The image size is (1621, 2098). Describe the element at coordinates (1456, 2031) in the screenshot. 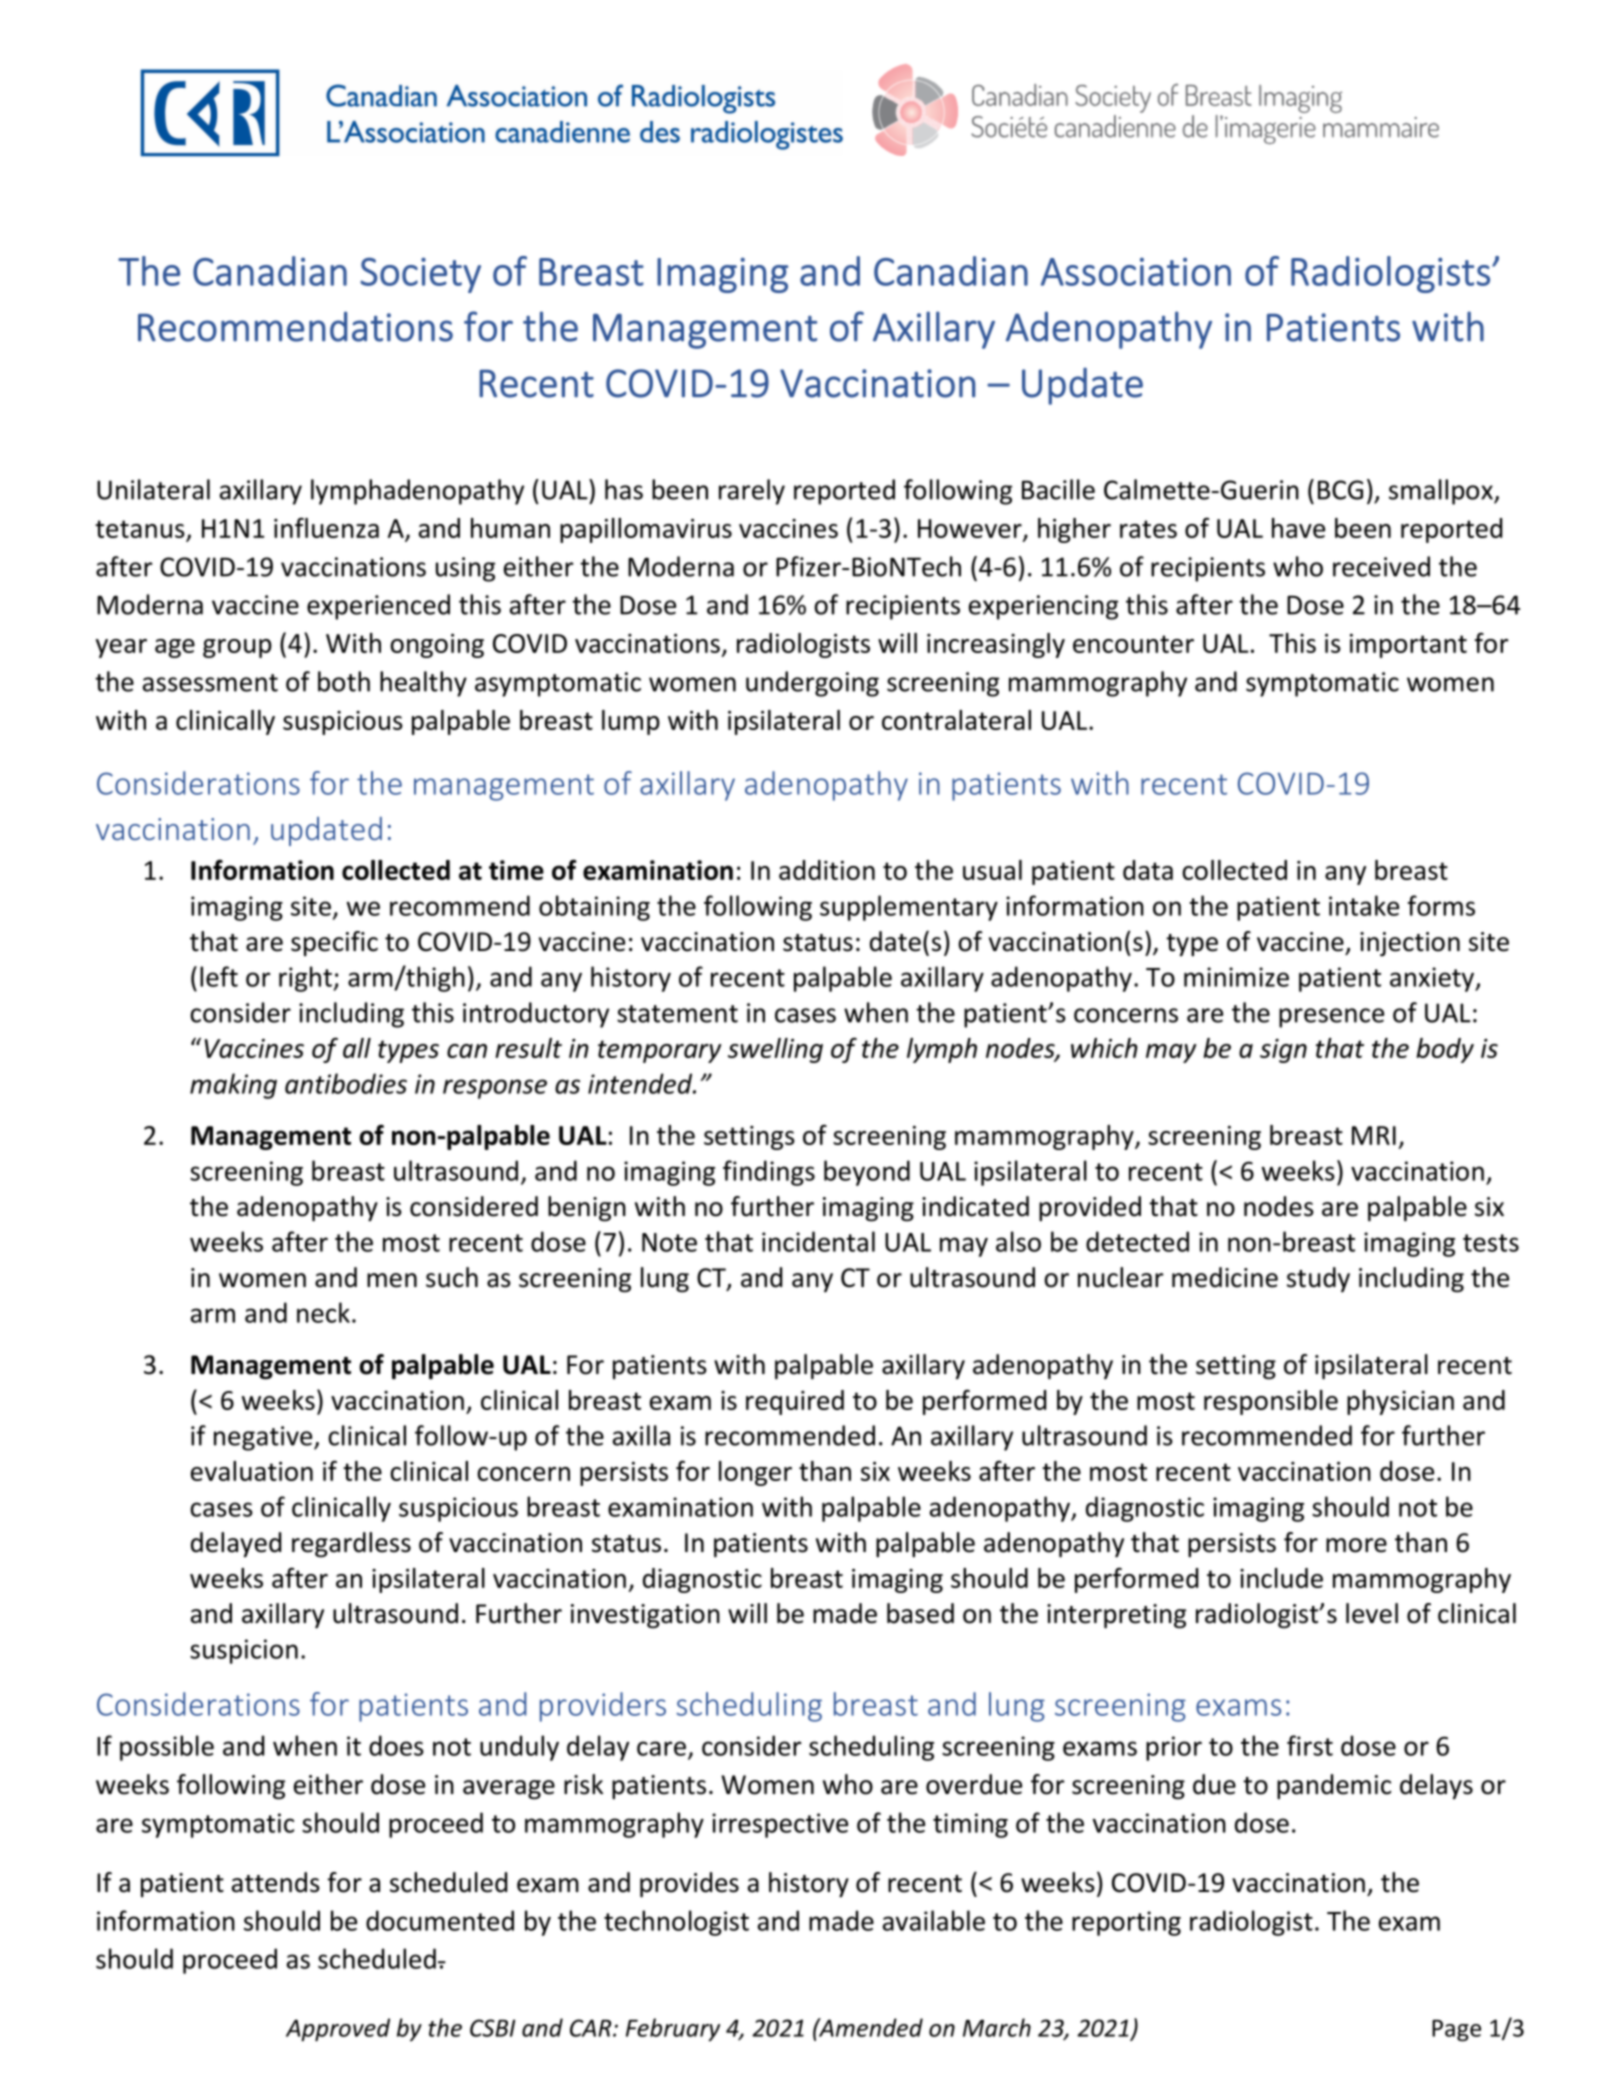

I see `Page` at that location.
